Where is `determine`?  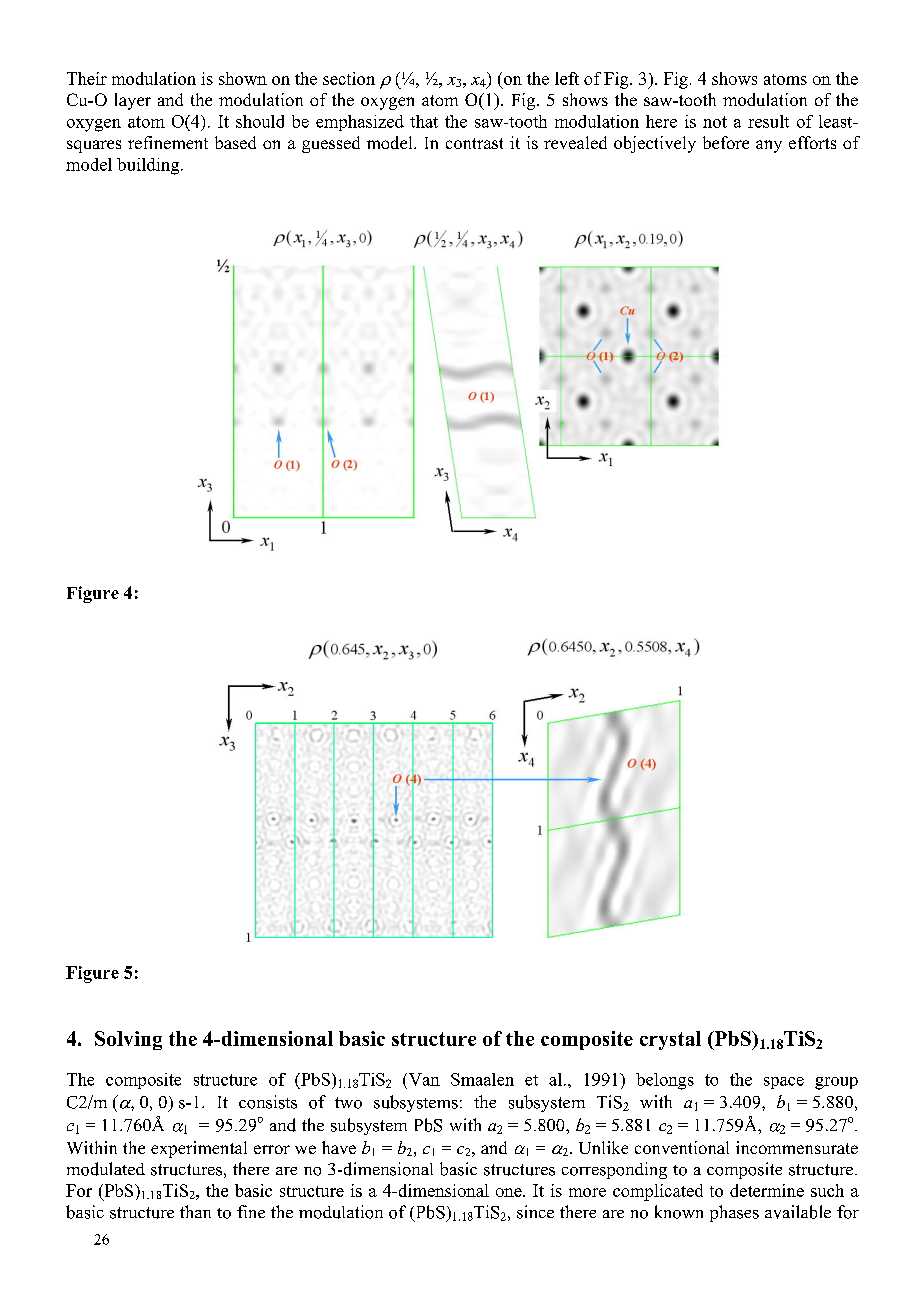 determine is located at coordinates (767, 1190).
